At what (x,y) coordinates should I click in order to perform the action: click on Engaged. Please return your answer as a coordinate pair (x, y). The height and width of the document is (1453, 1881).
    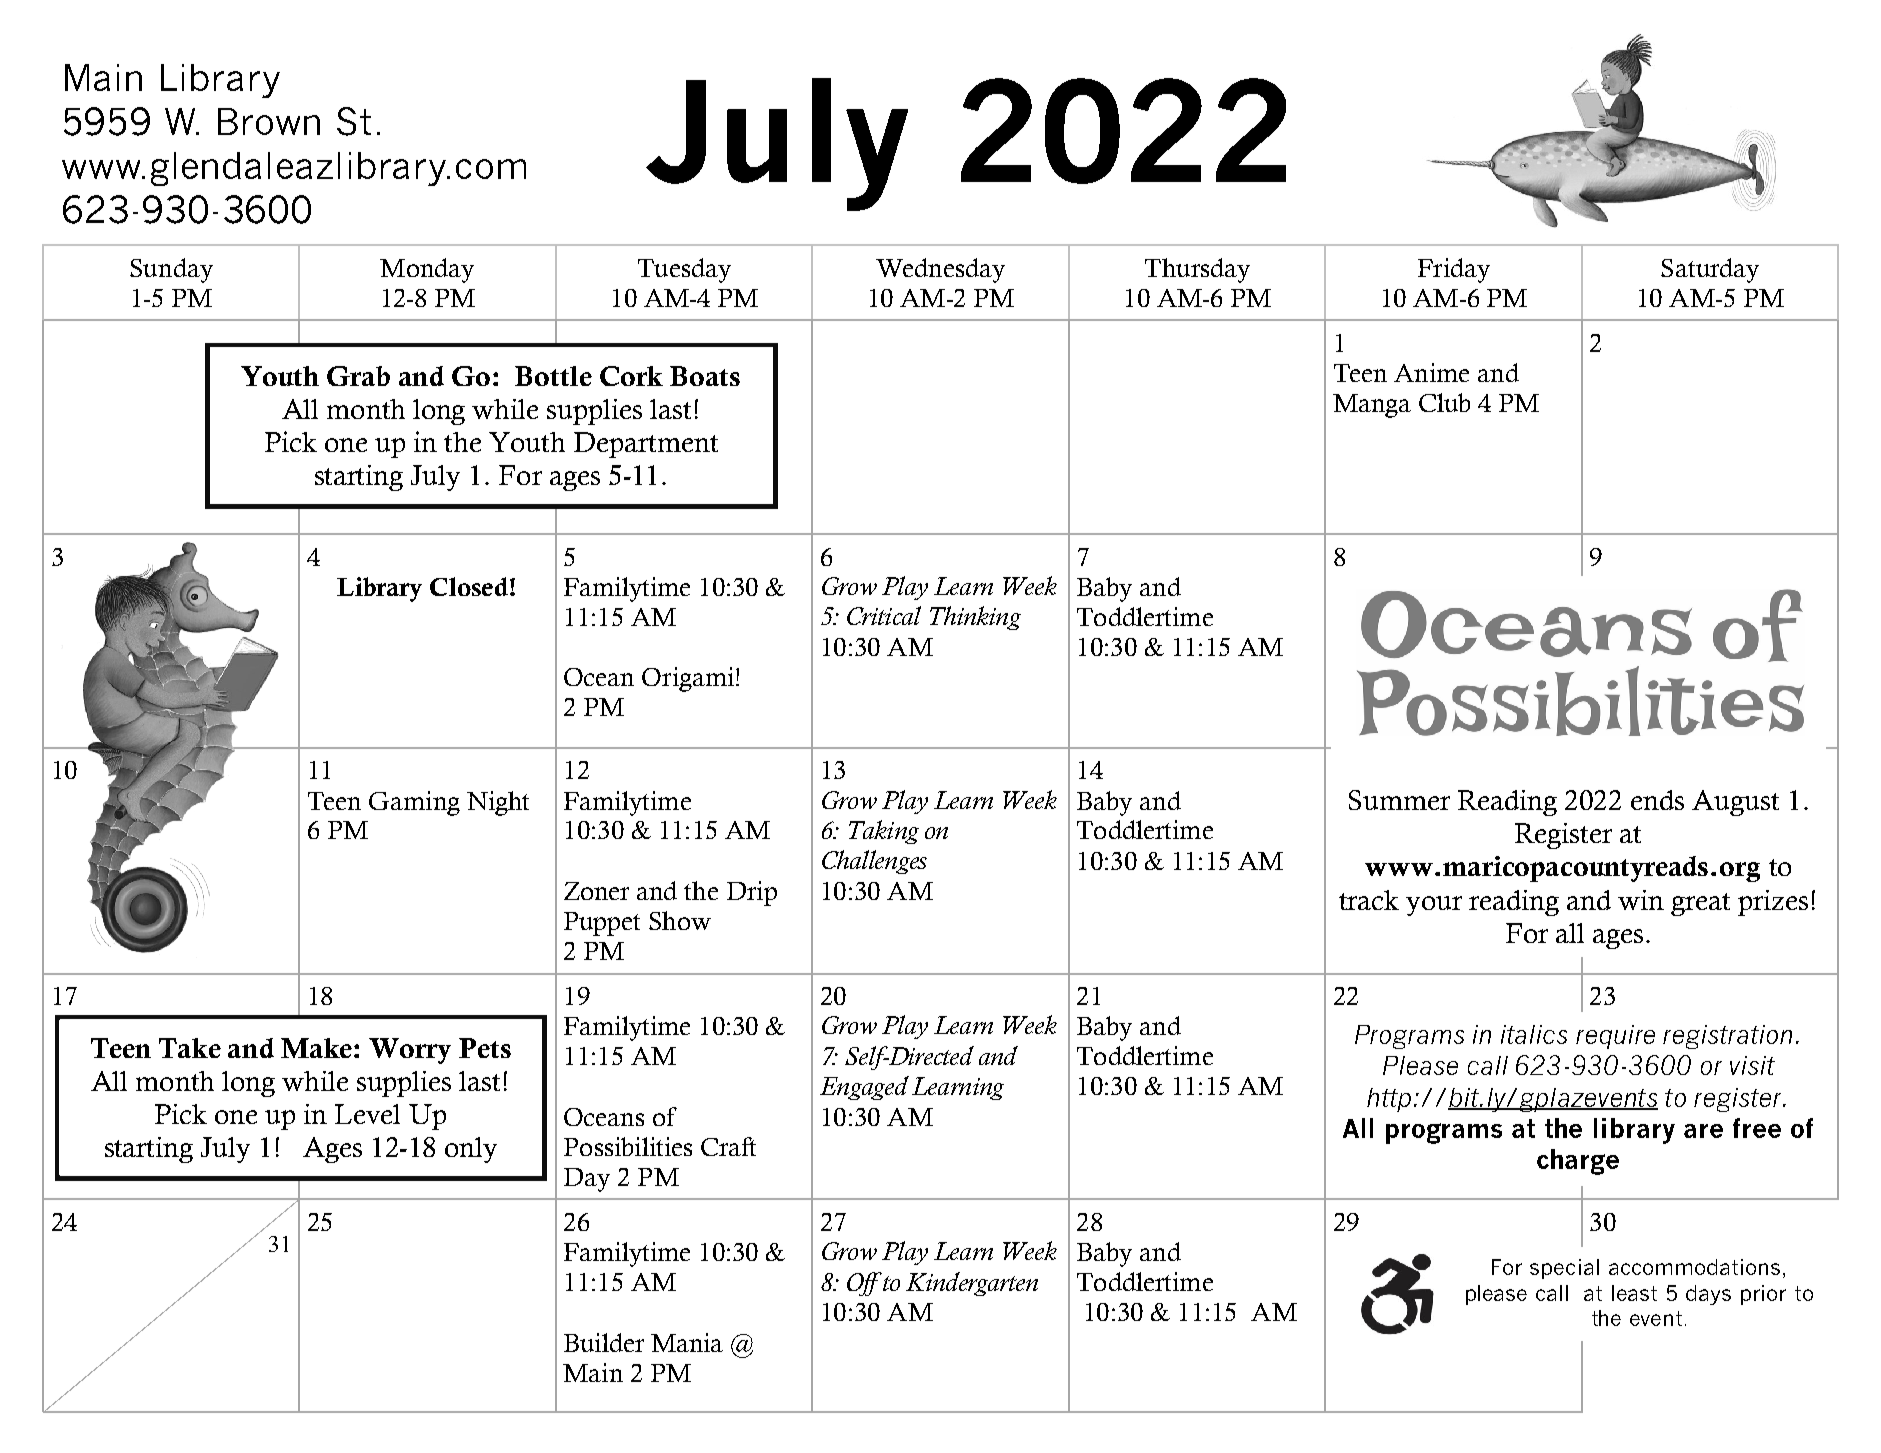
    Looking at the image, I should click on (864, 1088).
